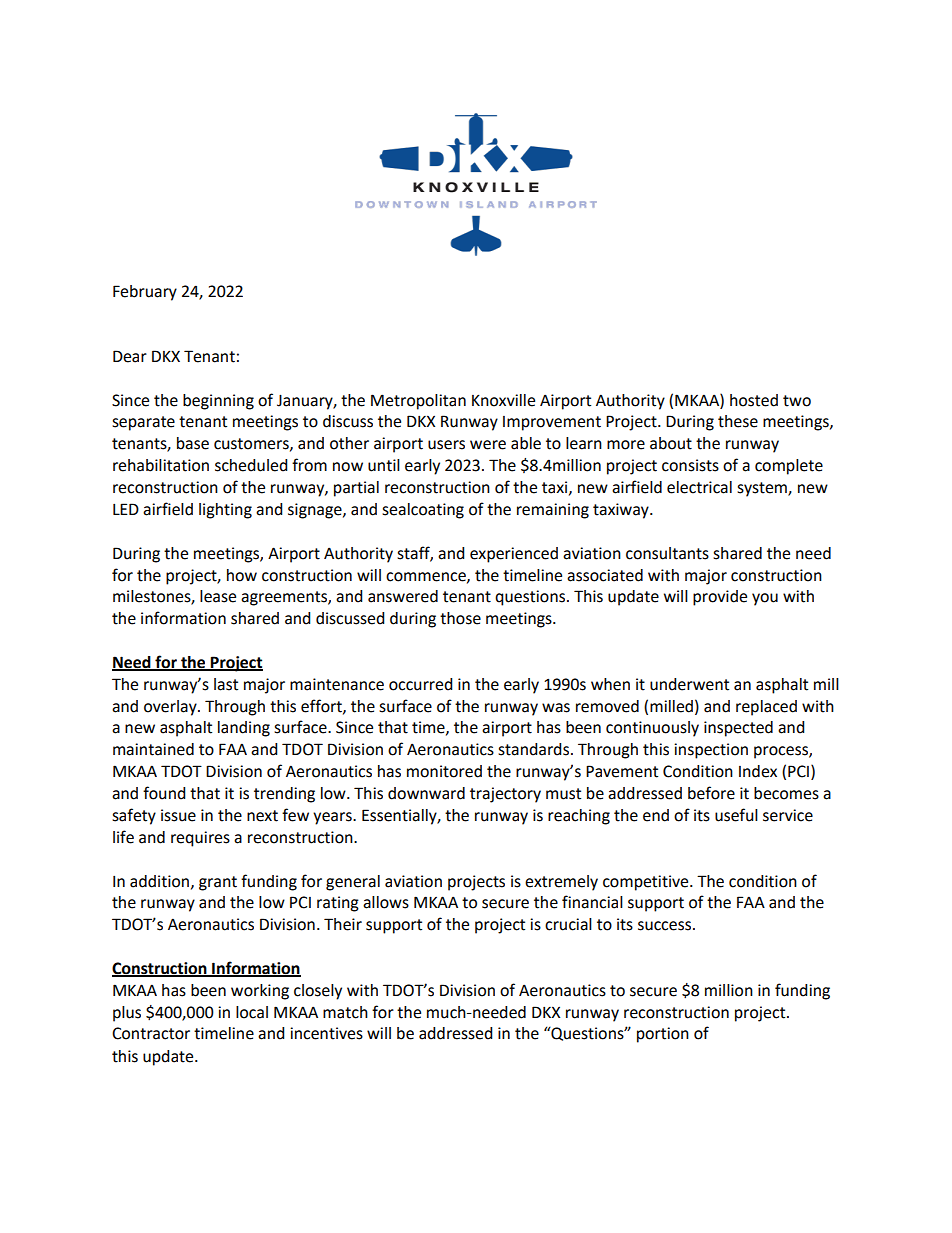 This screenshot has width=952, height=1233. What do you see at coordinates (345, 1012) in the screenshot?
I see `match` at bounding box center [345, 1012].
